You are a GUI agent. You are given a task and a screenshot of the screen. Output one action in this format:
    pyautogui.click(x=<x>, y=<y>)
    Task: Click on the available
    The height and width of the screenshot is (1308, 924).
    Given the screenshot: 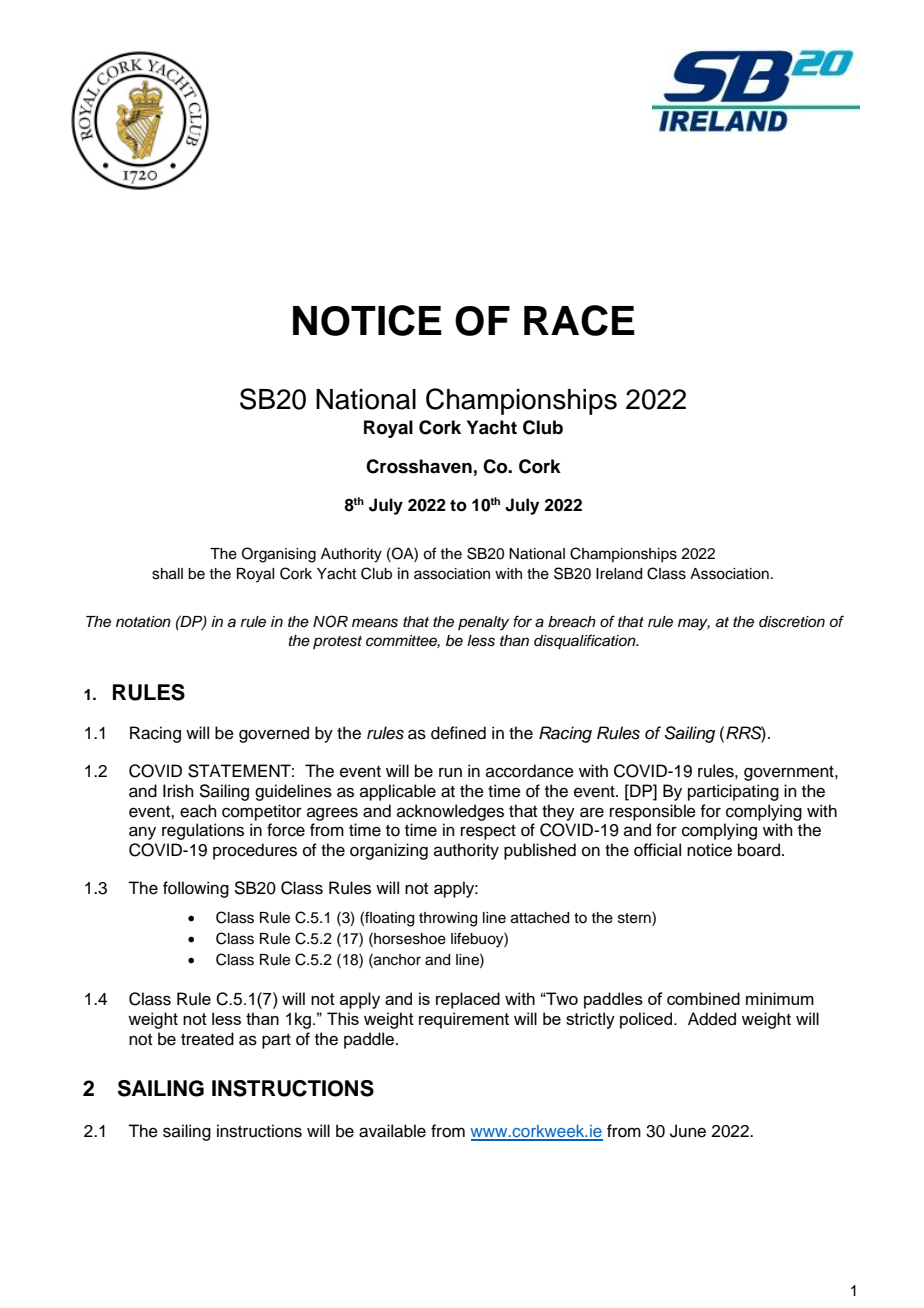 What is the action you would take?
    pyautogui.click(x=392, y=1131)
